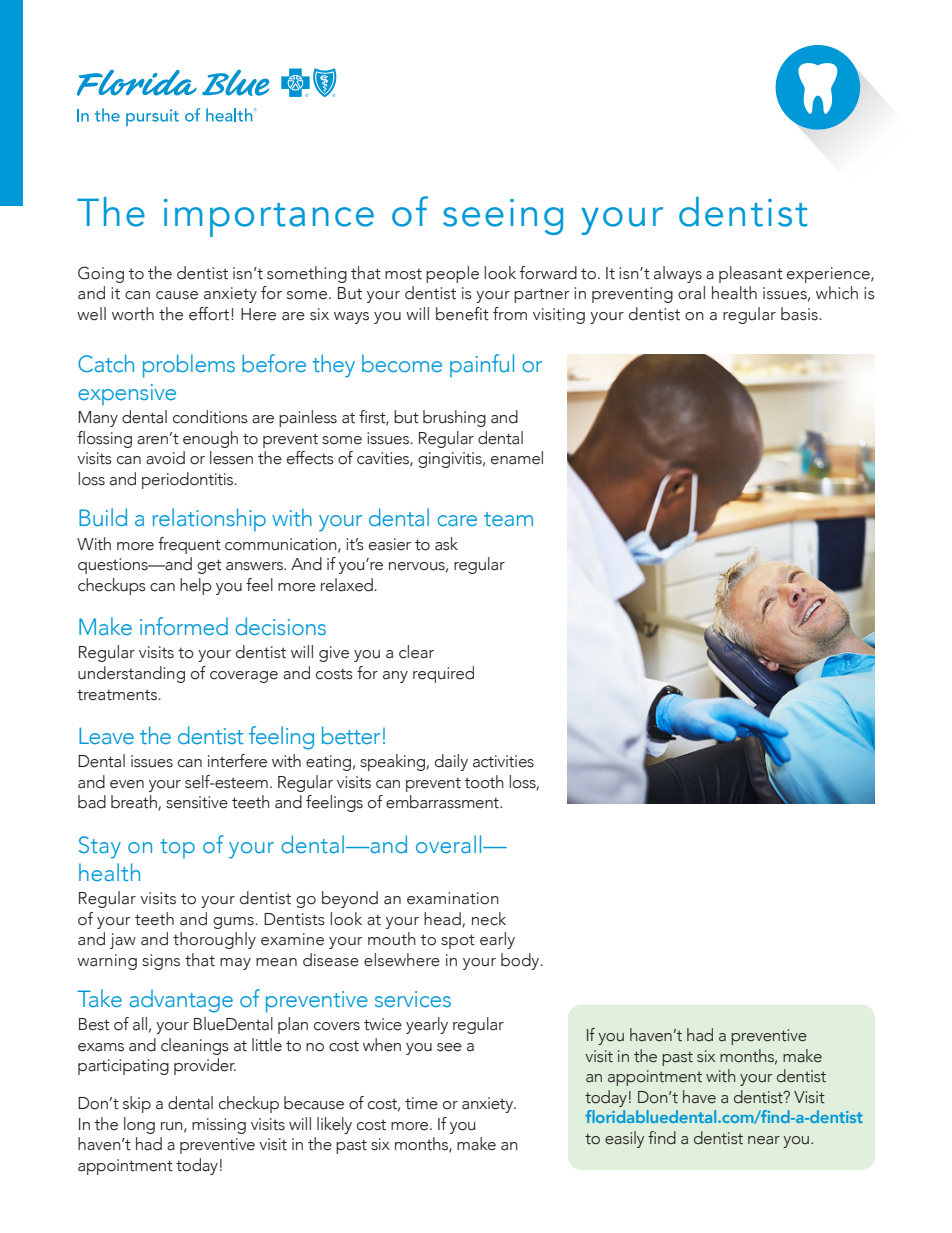  What do you see at coordinates (443, 674) in the screenshot?
I see `required` at bounding box center [443, 674].
